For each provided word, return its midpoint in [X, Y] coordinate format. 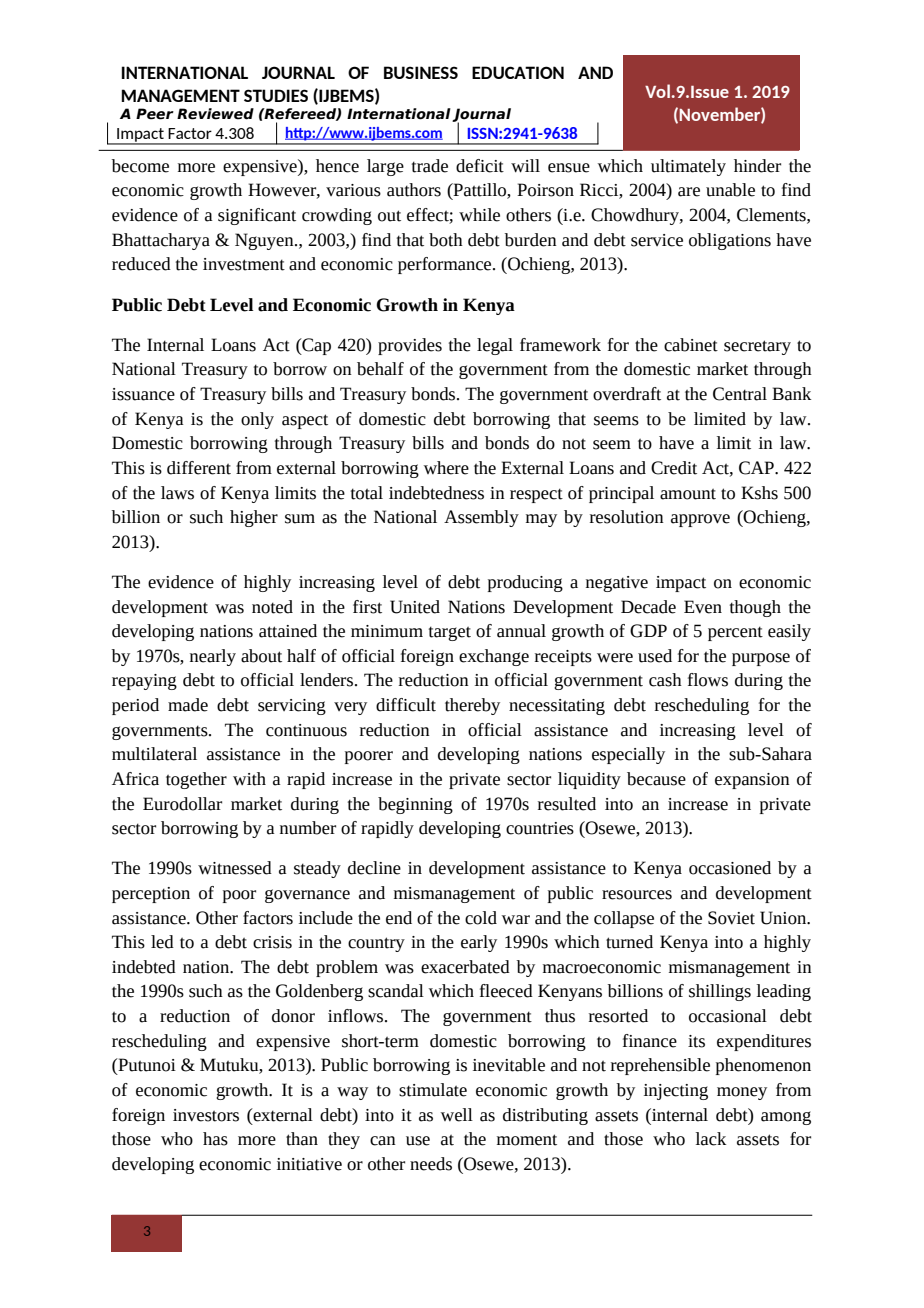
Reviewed [215, 114]
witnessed [235, 868]
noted [272, 607]
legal [495, 346]
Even [703, 607]
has [215, 1139]
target [450, 633]
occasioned [730, 868]
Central [740, 394]
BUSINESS [421, 72]
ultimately [688, 167]
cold [481, 918]
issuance [143, 394]
